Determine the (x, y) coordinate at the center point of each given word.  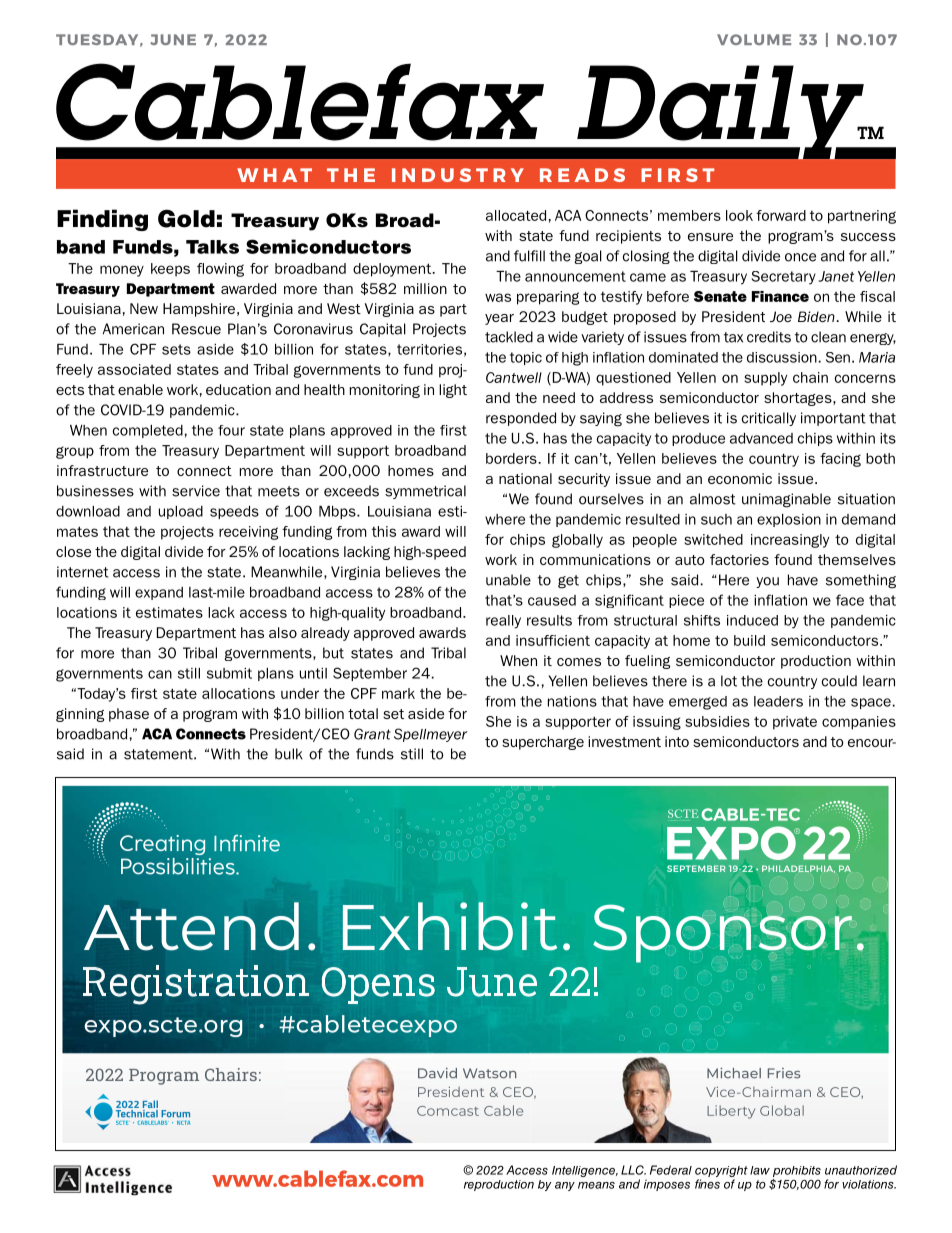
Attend (191, 926)
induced (752, 620)
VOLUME (754, 39)
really (503, 622)
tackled (509, 337)
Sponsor (723, 932)
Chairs (231, 1074)
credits (769, 337)
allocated (516, 215)
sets (176, 349)
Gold (186, 218)
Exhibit (450, 926)
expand (159, 593)
